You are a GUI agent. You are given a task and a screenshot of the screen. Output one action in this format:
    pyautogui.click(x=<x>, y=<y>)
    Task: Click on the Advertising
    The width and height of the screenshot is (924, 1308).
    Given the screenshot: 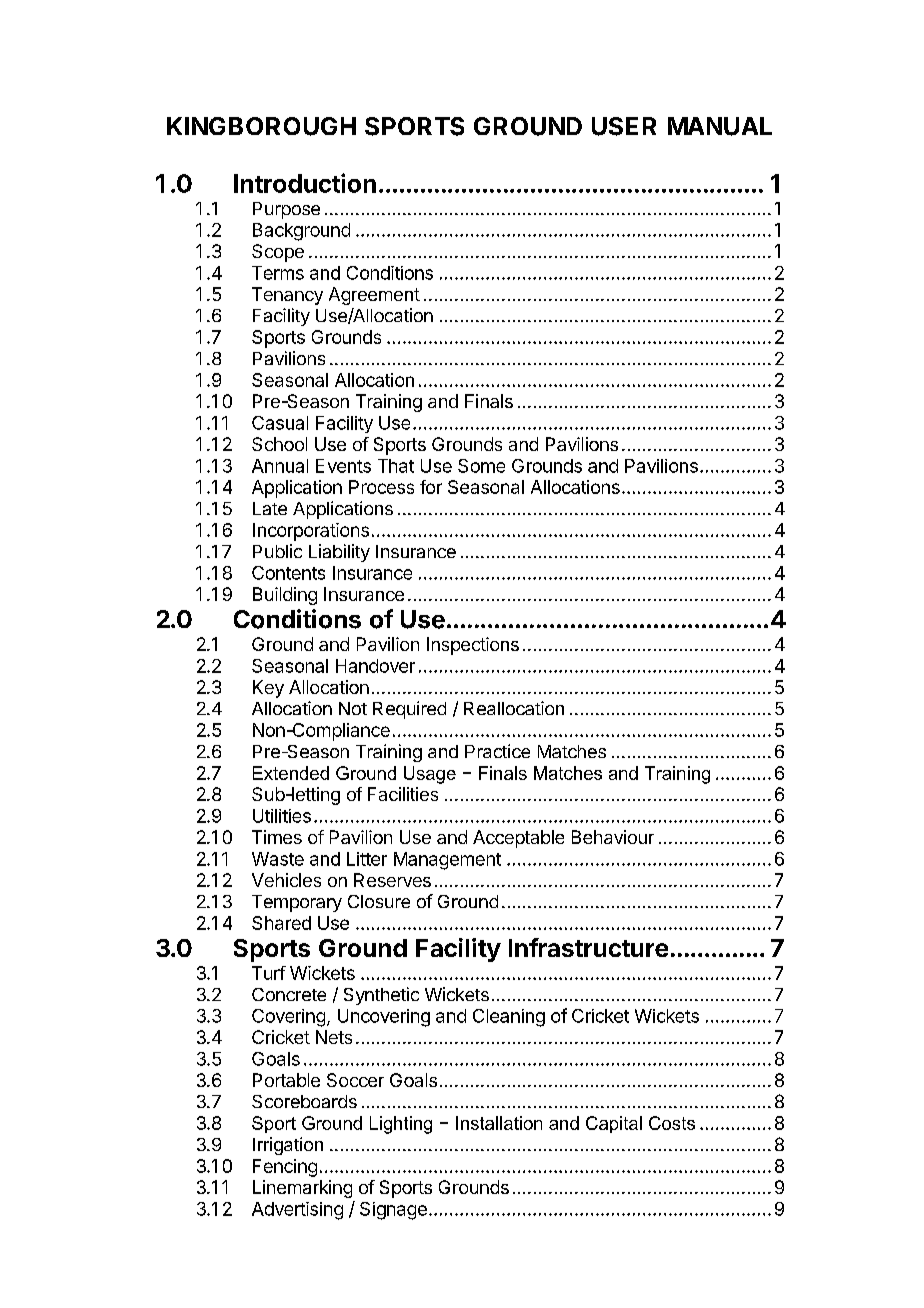 What is the action you would take?
    pyautogui.click(x=297, y=1211)
